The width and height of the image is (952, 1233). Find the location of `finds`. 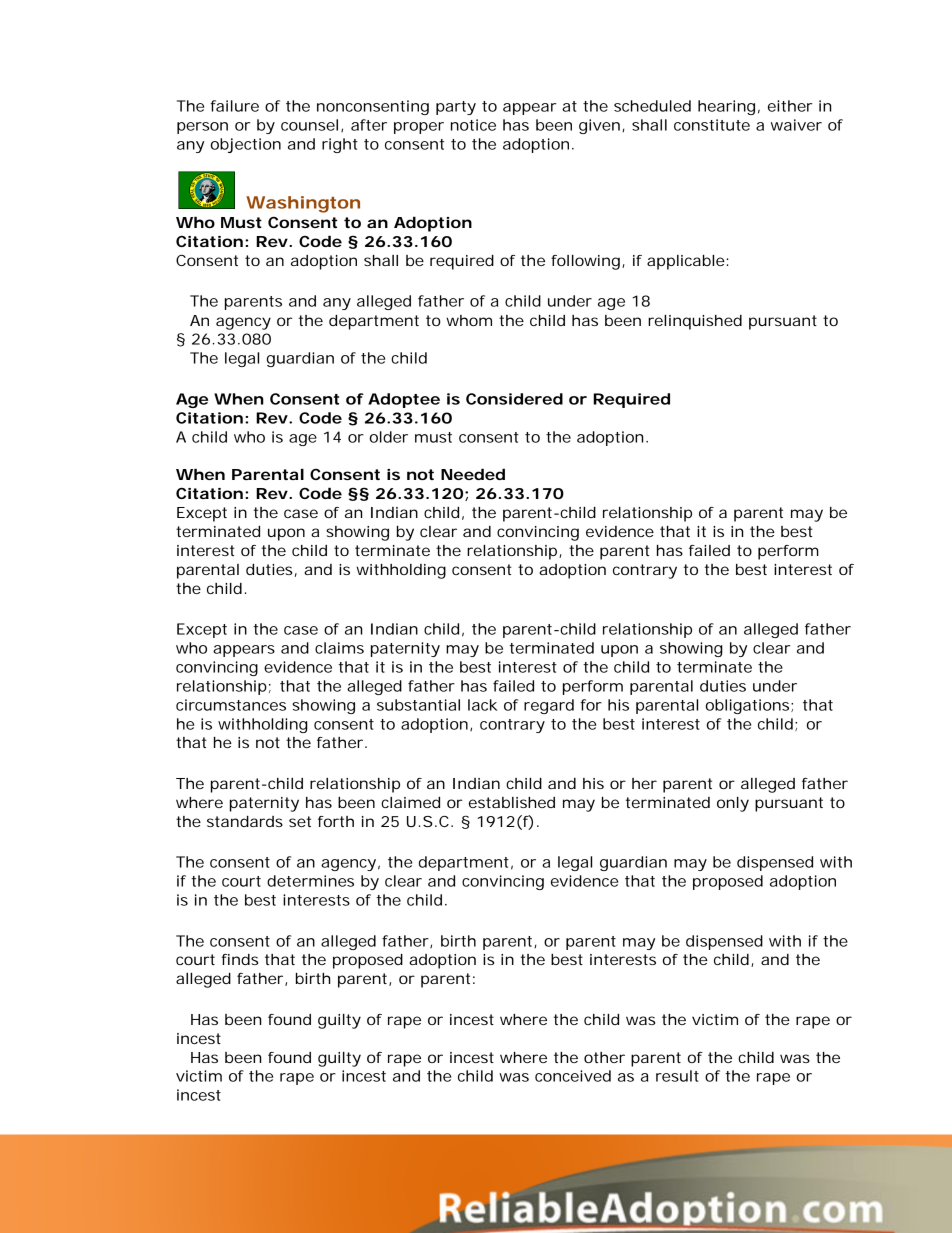

finds is located at coordinates (240, 959).
